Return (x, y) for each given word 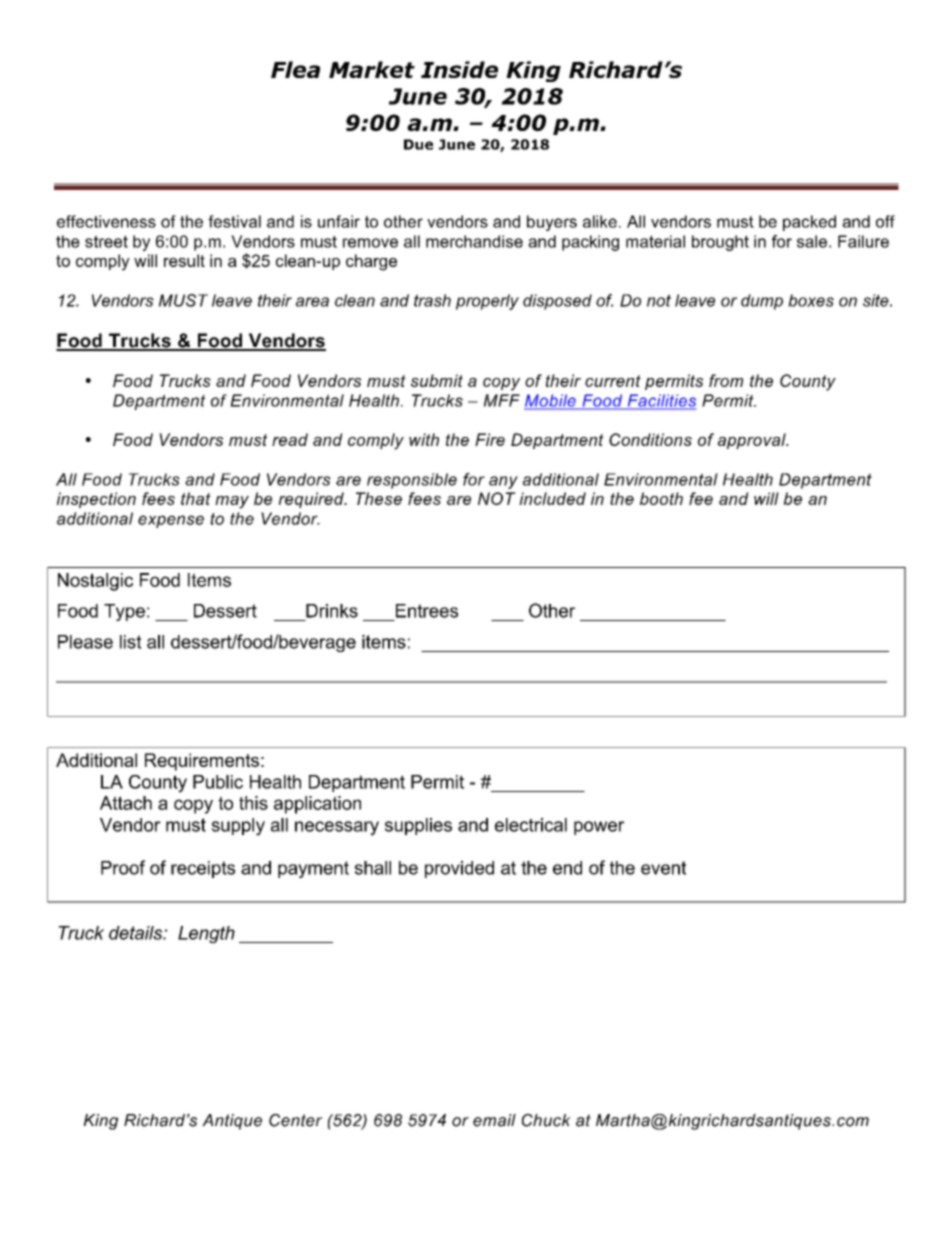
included (552, 498)
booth (661, 498)
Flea (295, 69)
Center (295, 1120)
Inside (459, 69)
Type (124, 612)
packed (809, 223)
